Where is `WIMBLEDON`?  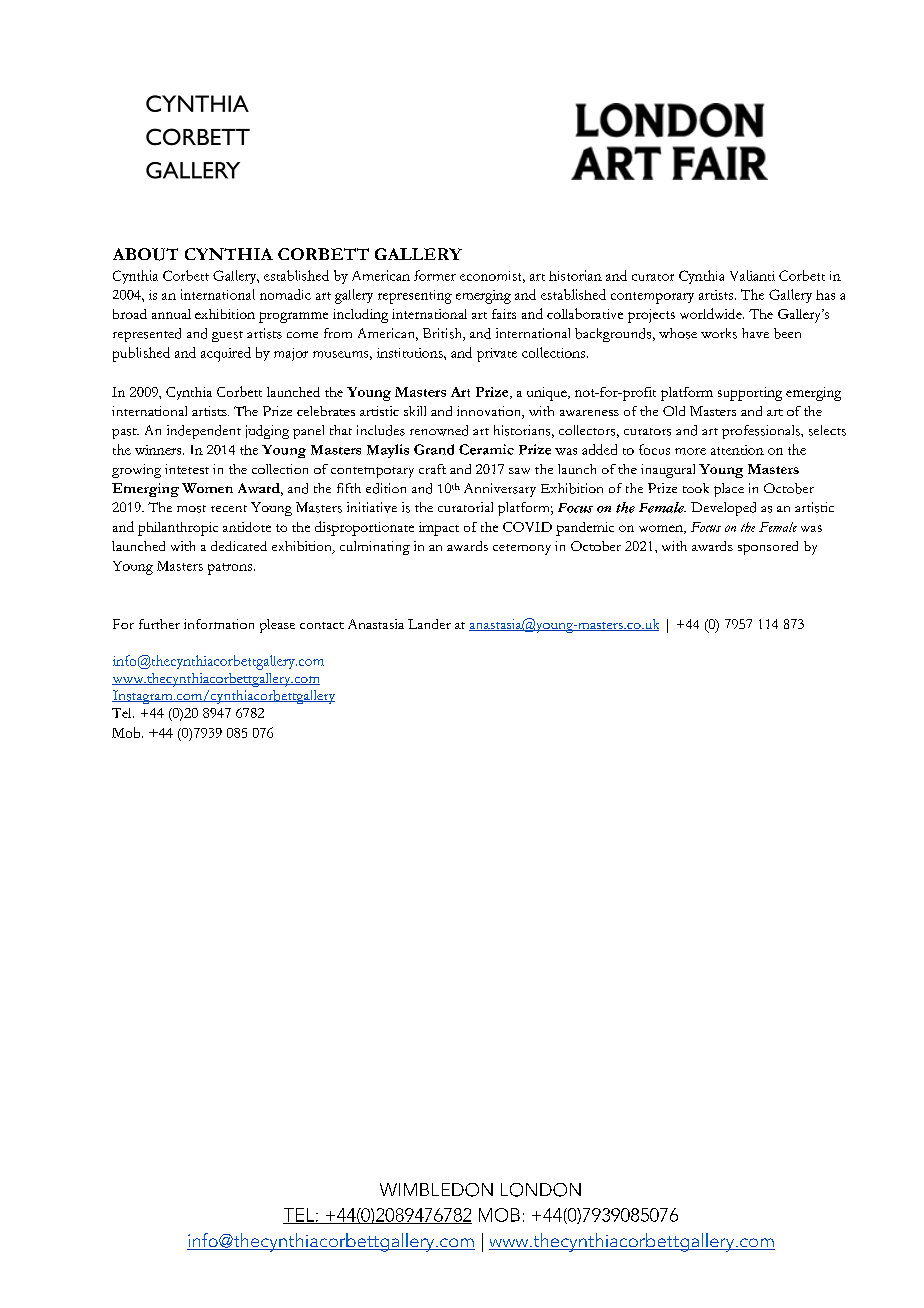
WIMBLEDON is located at coordinates (436, 1190).
